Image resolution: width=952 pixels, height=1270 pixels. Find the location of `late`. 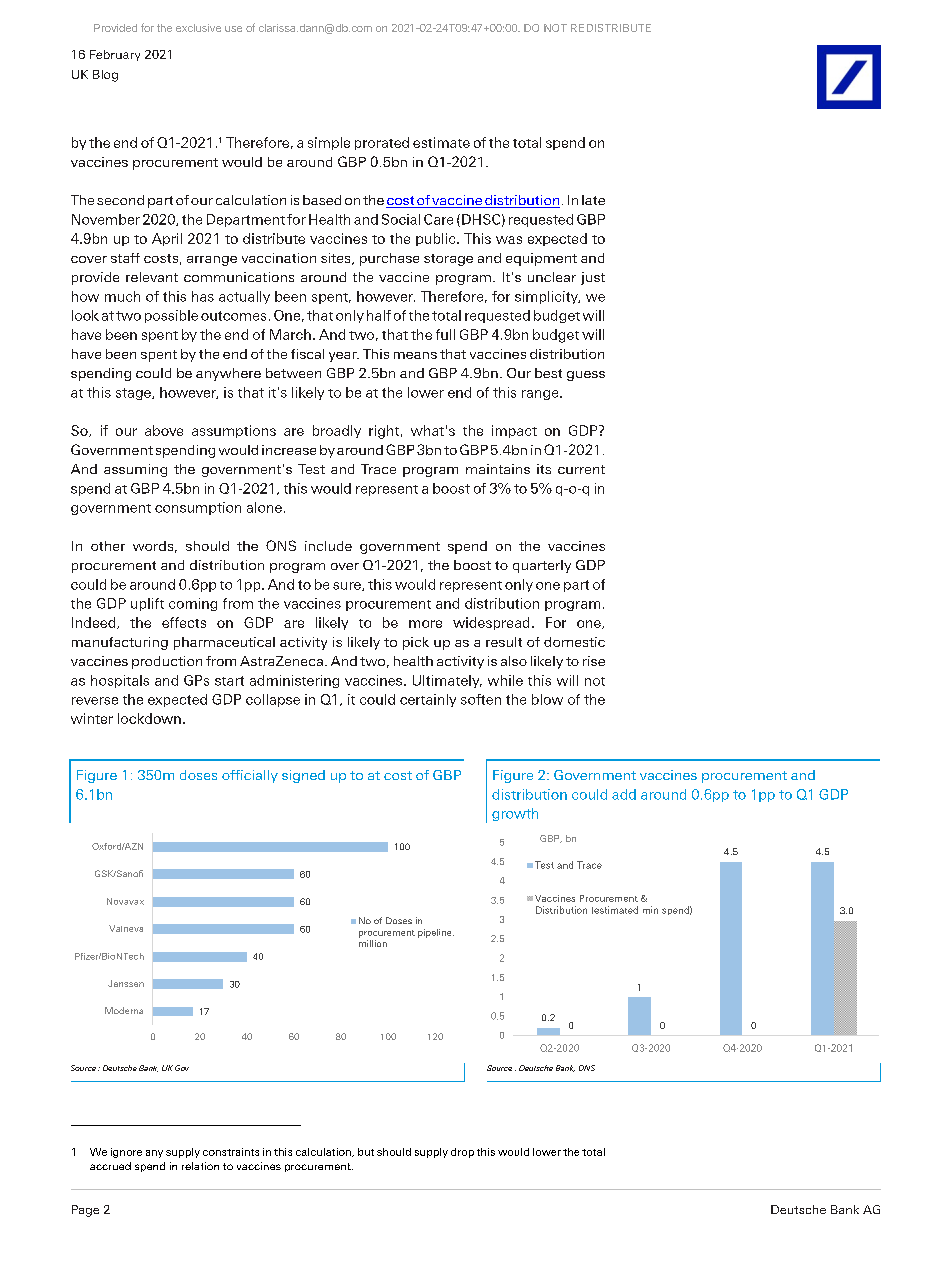

late is located at coordinates (593, 200).
